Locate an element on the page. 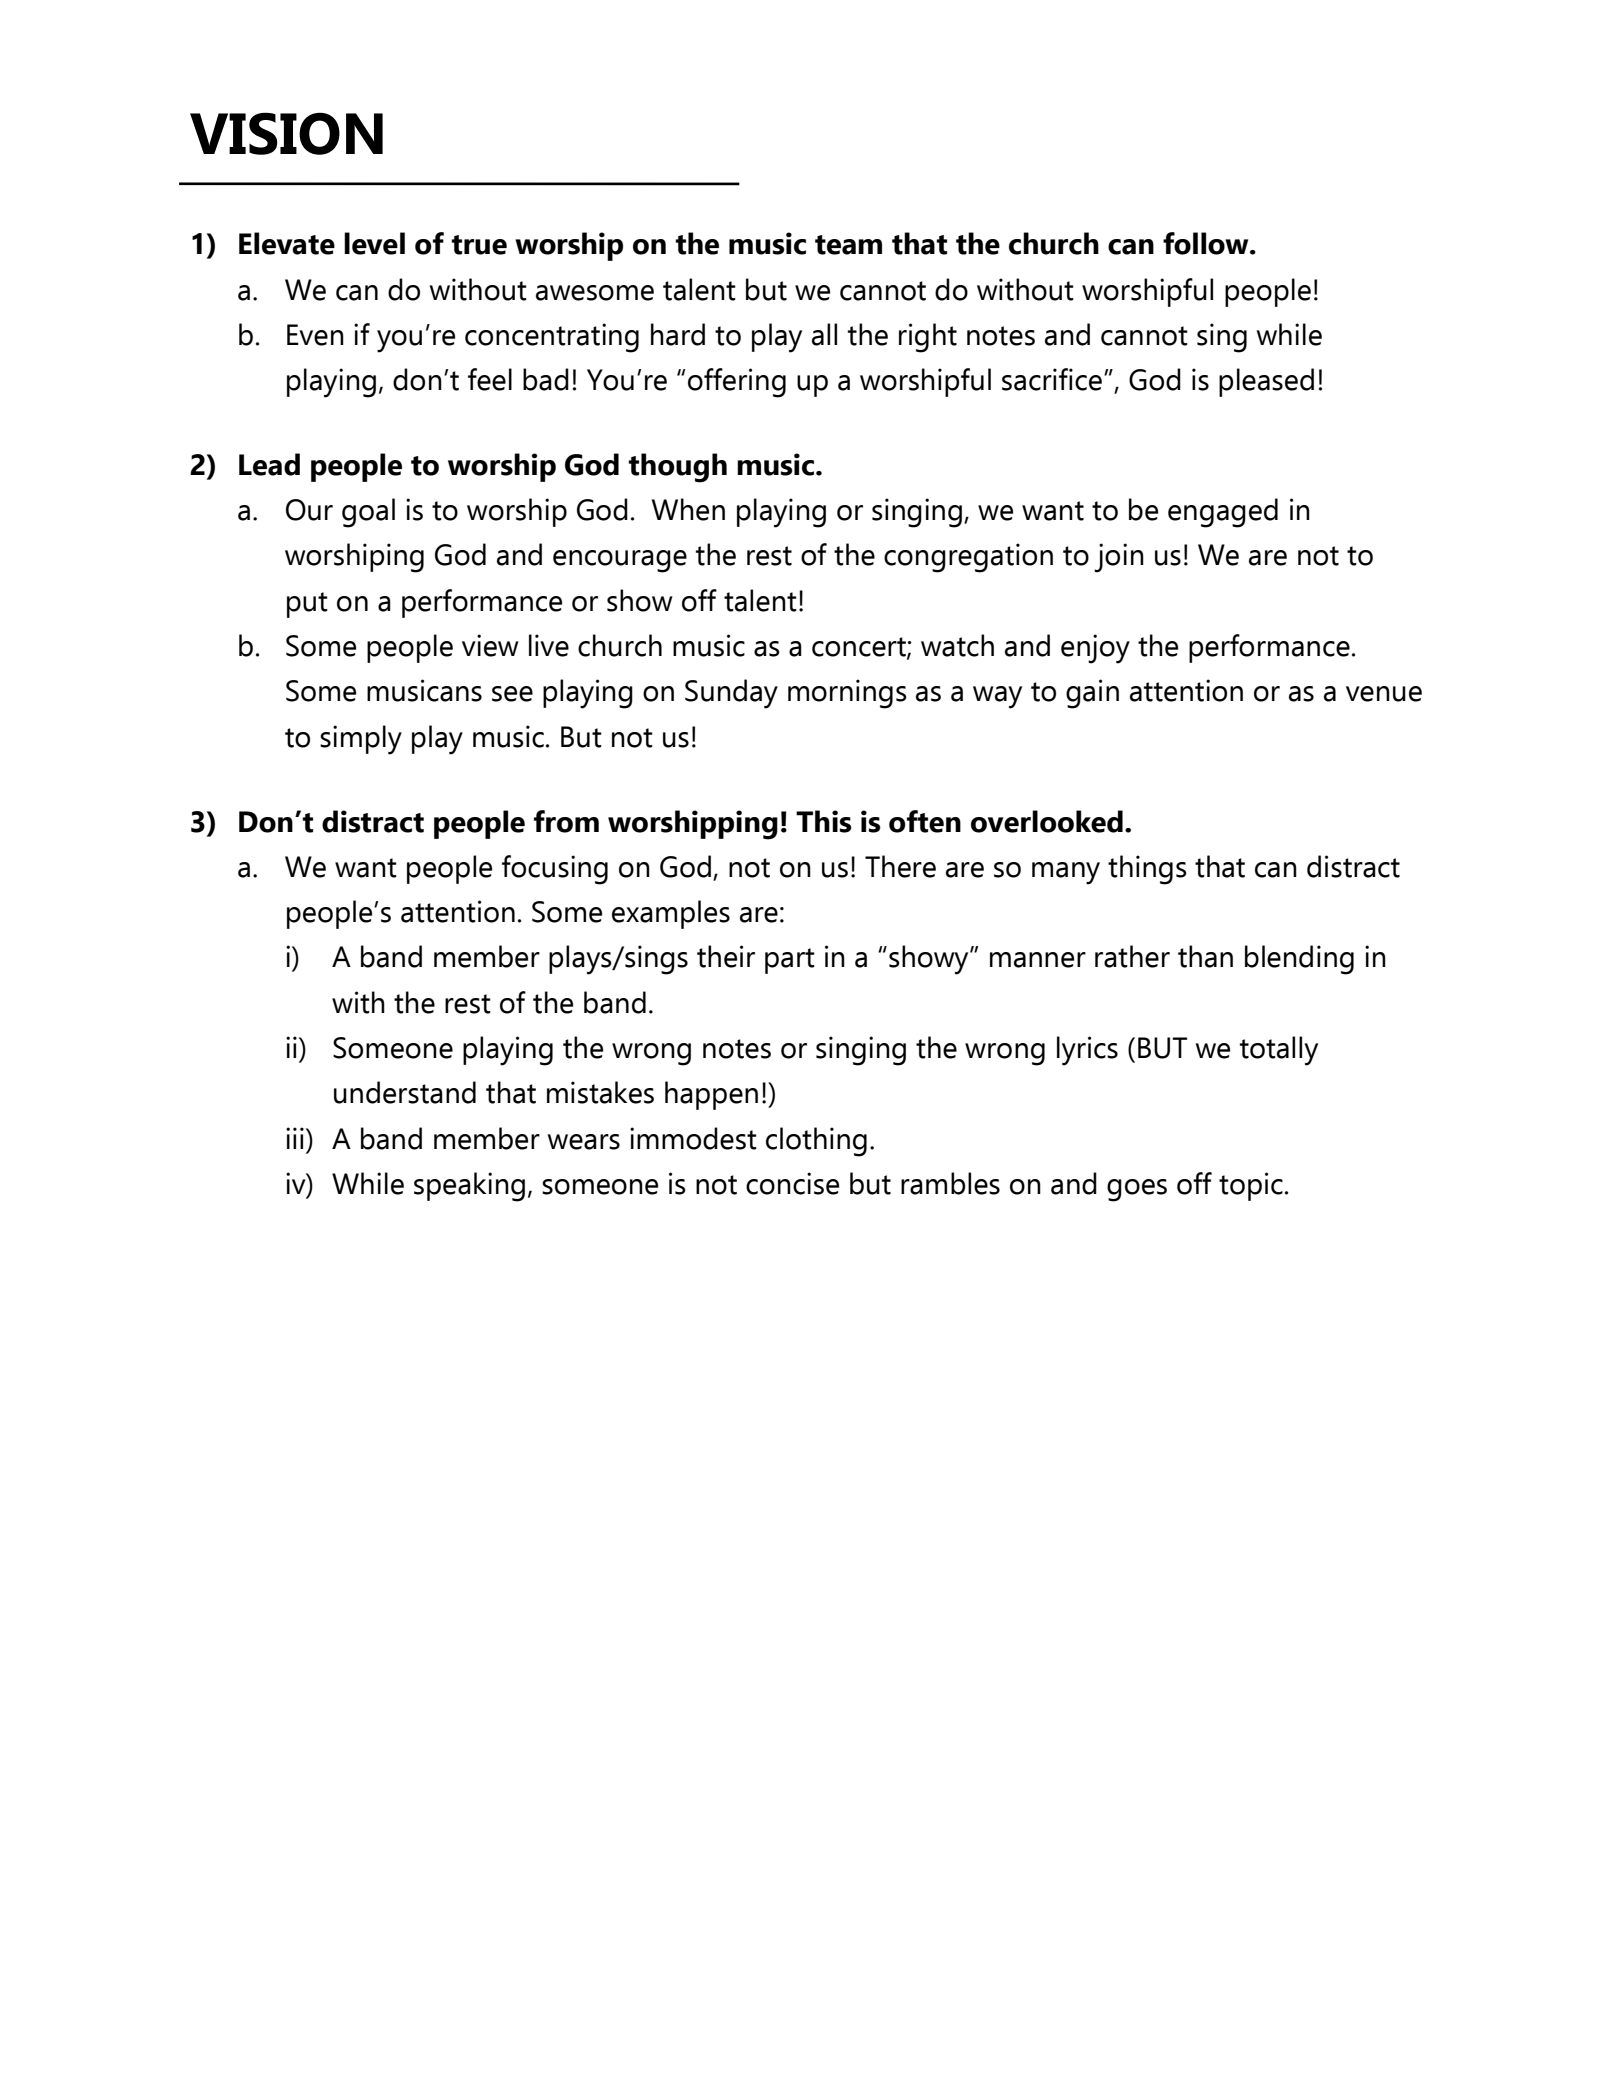 Image resolution: width=1613 pixels, height=2087 pixels. VISION is located at coordinates (286, 133).
